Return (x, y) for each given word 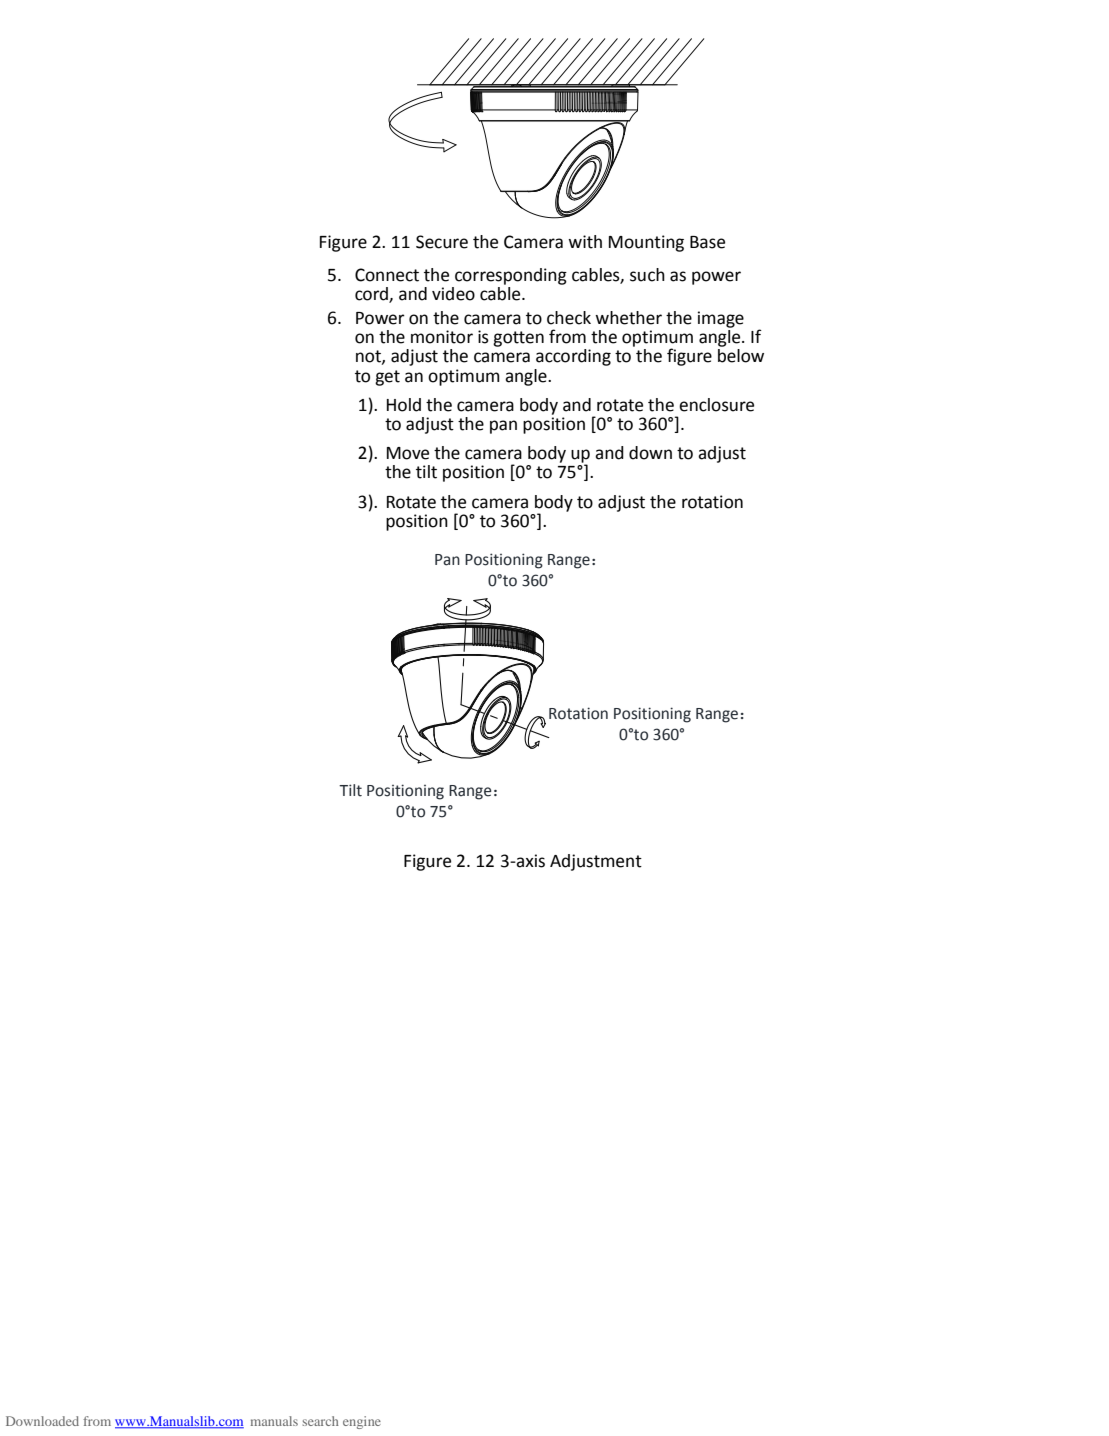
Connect (387, 275)
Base (707, 242)
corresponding (511, 276)
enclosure (716, 405)
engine (362, 1422)
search (320, 1421)
